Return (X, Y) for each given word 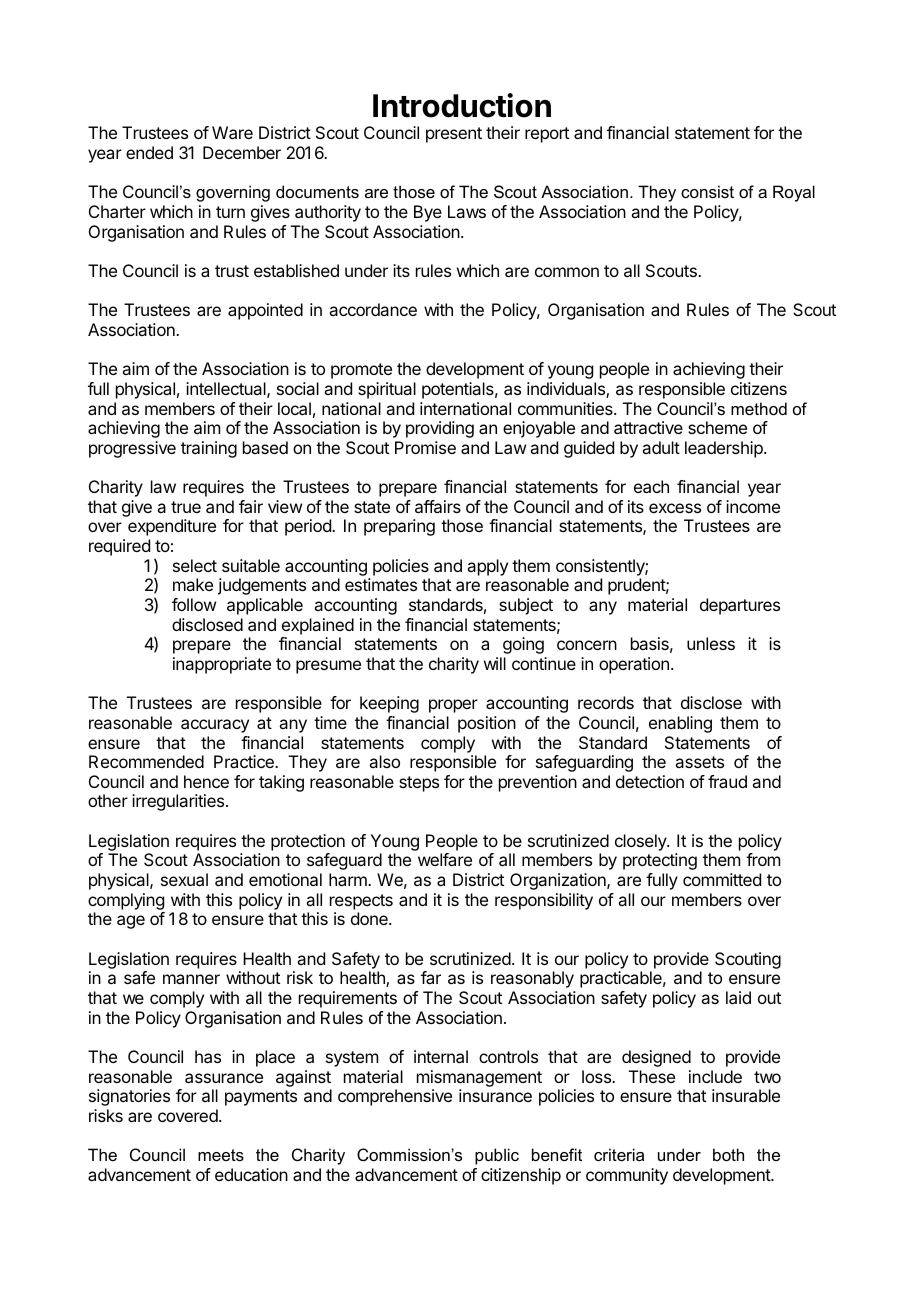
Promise (425, 447)
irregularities (179, 802)
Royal (794, 193)
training (209, 449)
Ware (232, 132)
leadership (725, 449)
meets (221, 1155)
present (454, 135)
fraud (727, 781)
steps (419, 784)
